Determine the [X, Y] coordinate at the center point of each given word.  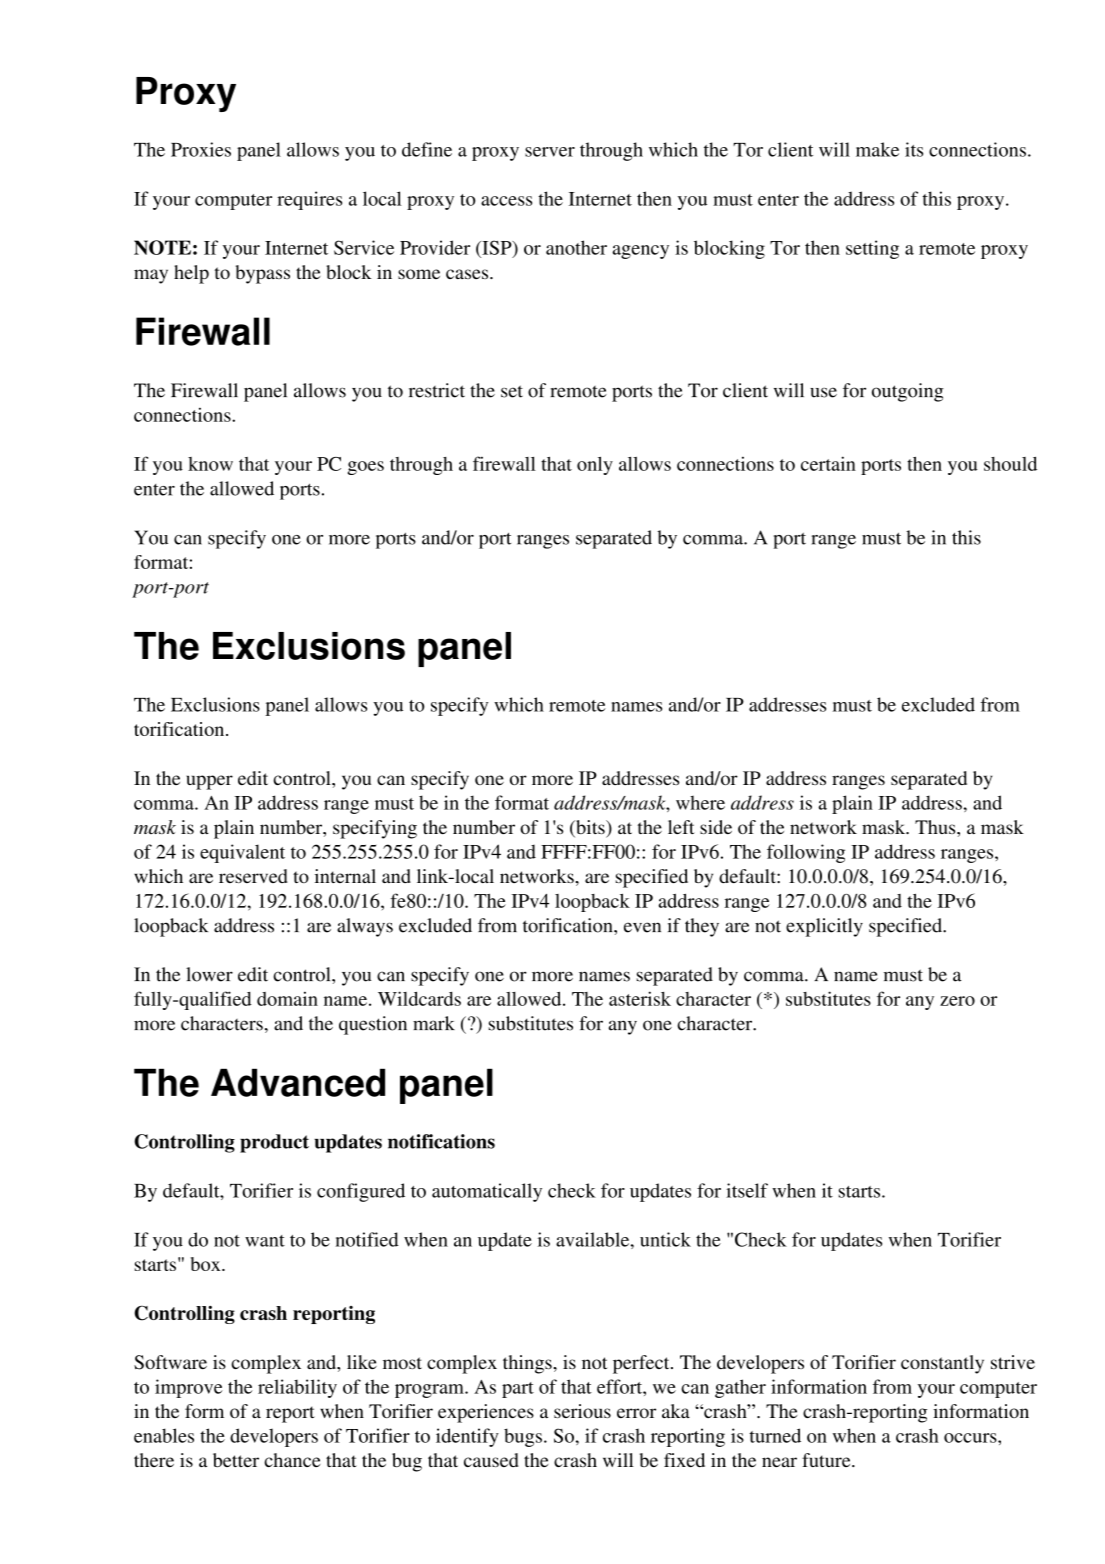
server [550, 152]
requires [309, 200]
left [681, 827]
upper [210, 782]
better [236, 1460]
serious [582, 1411]
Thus [936, 827]
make [877, 149]
